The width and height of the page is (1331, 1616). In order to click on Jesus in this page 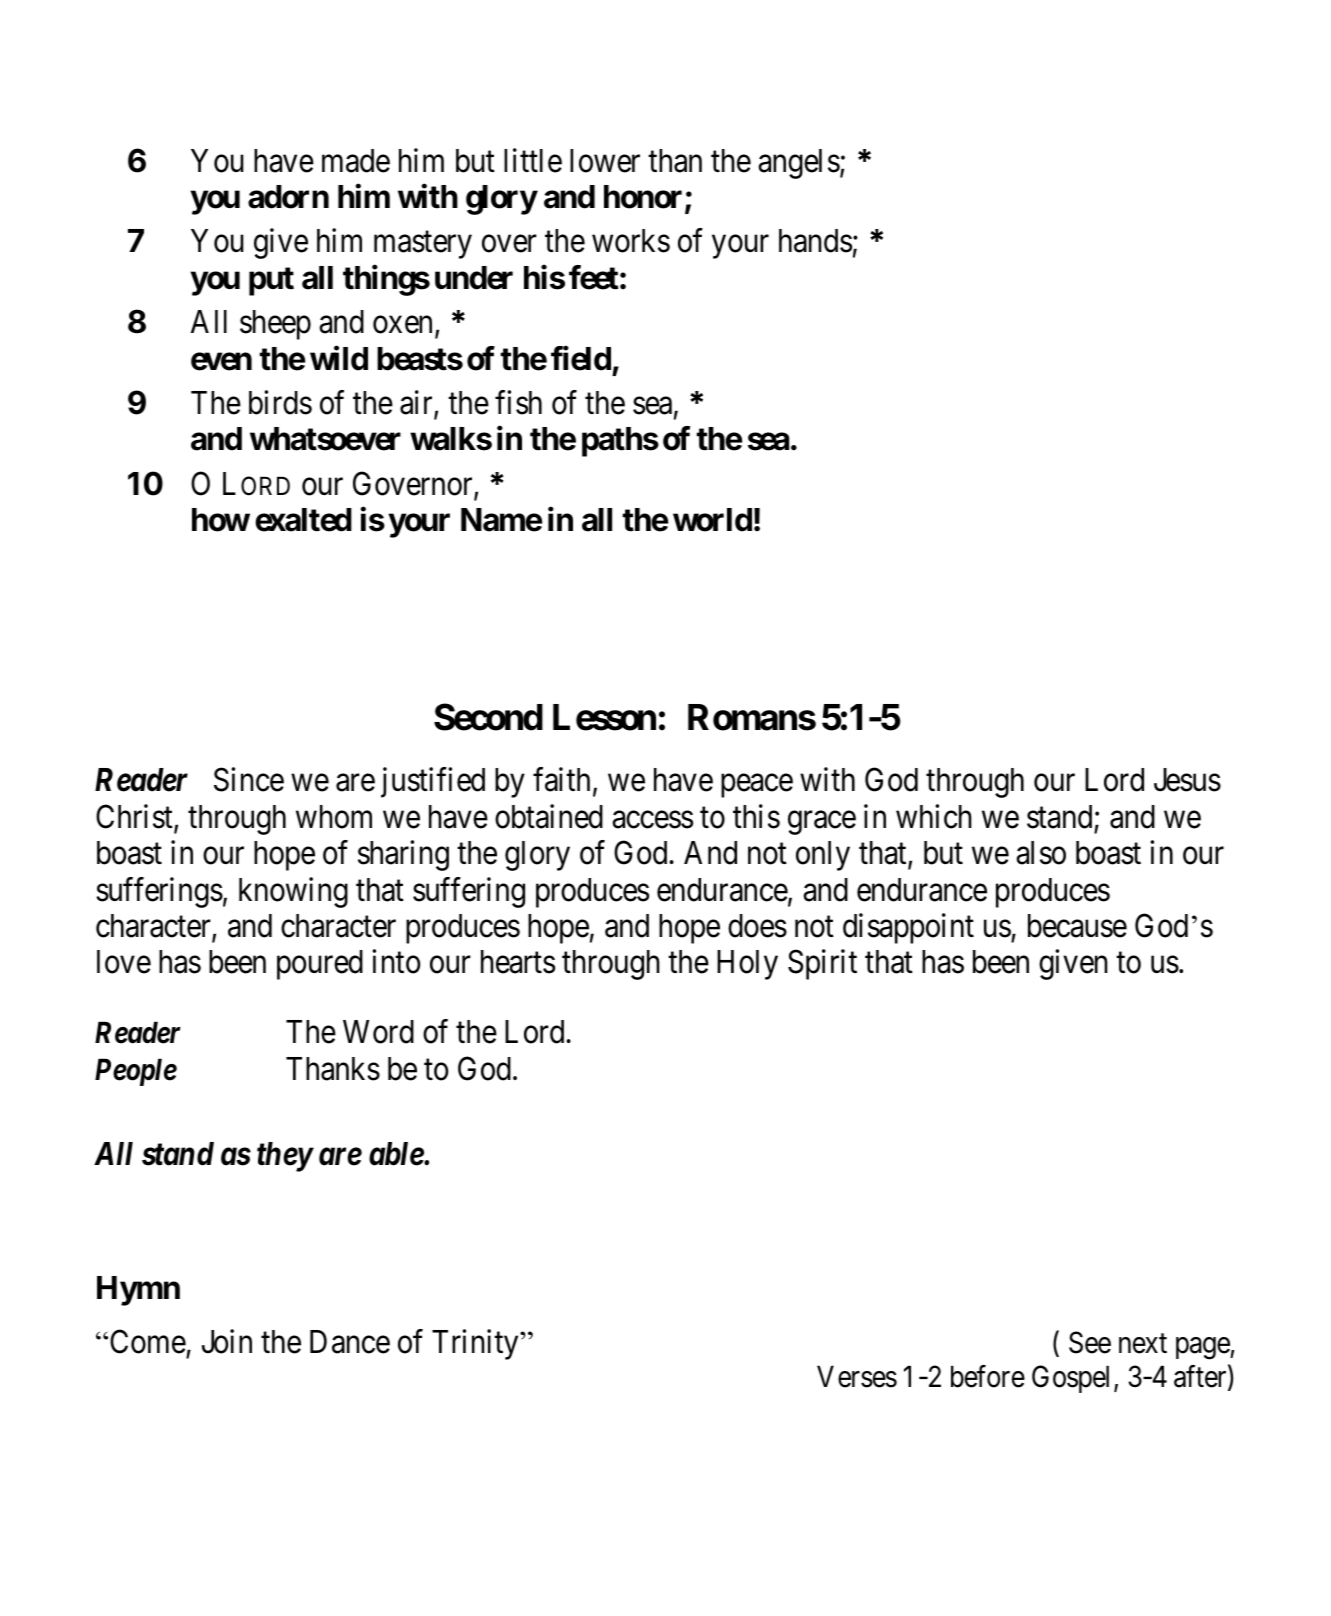, I will do `click(1187, 780)`.
